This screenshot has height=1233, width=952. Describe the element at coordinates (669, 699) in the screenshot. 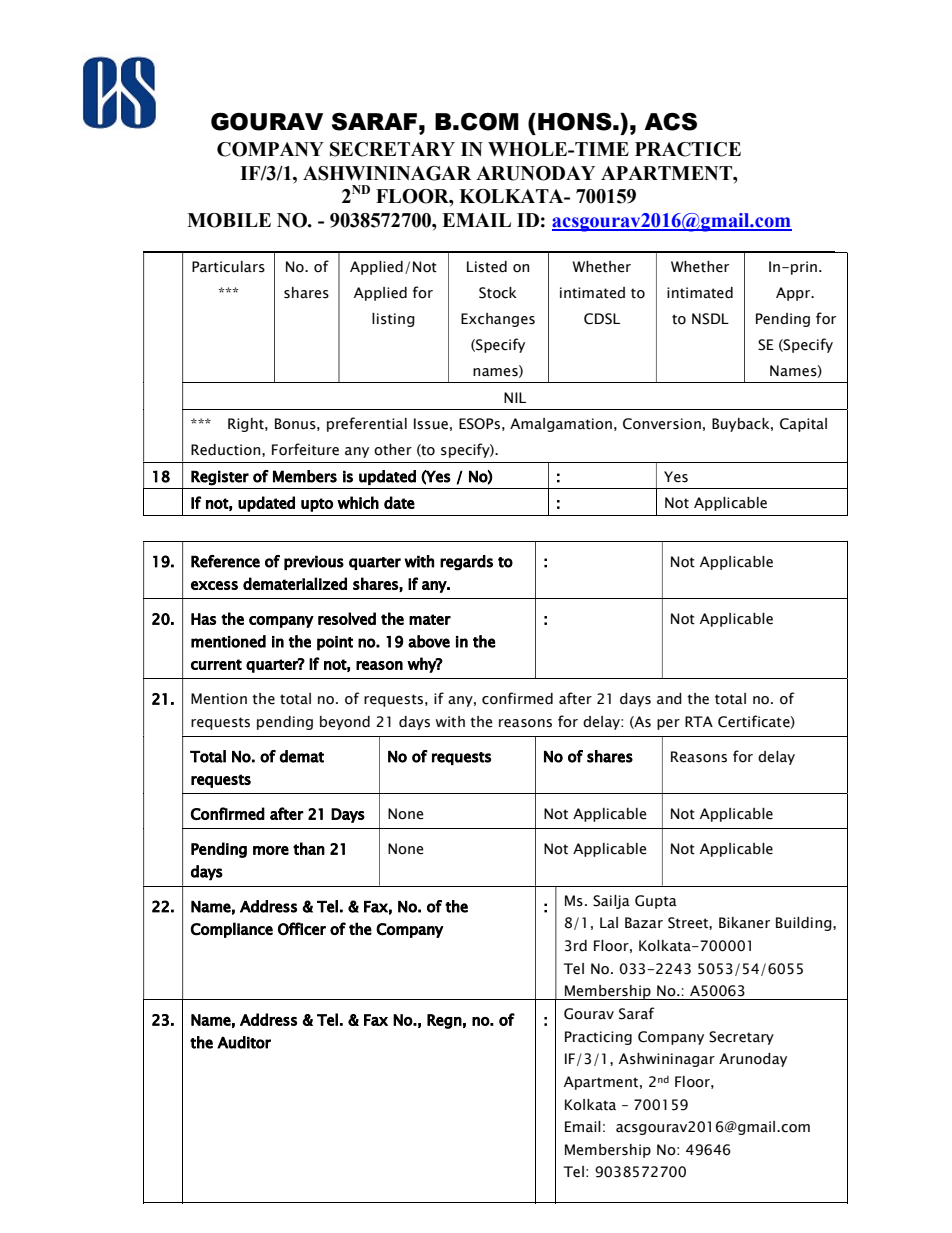

I see `and` at that location.
